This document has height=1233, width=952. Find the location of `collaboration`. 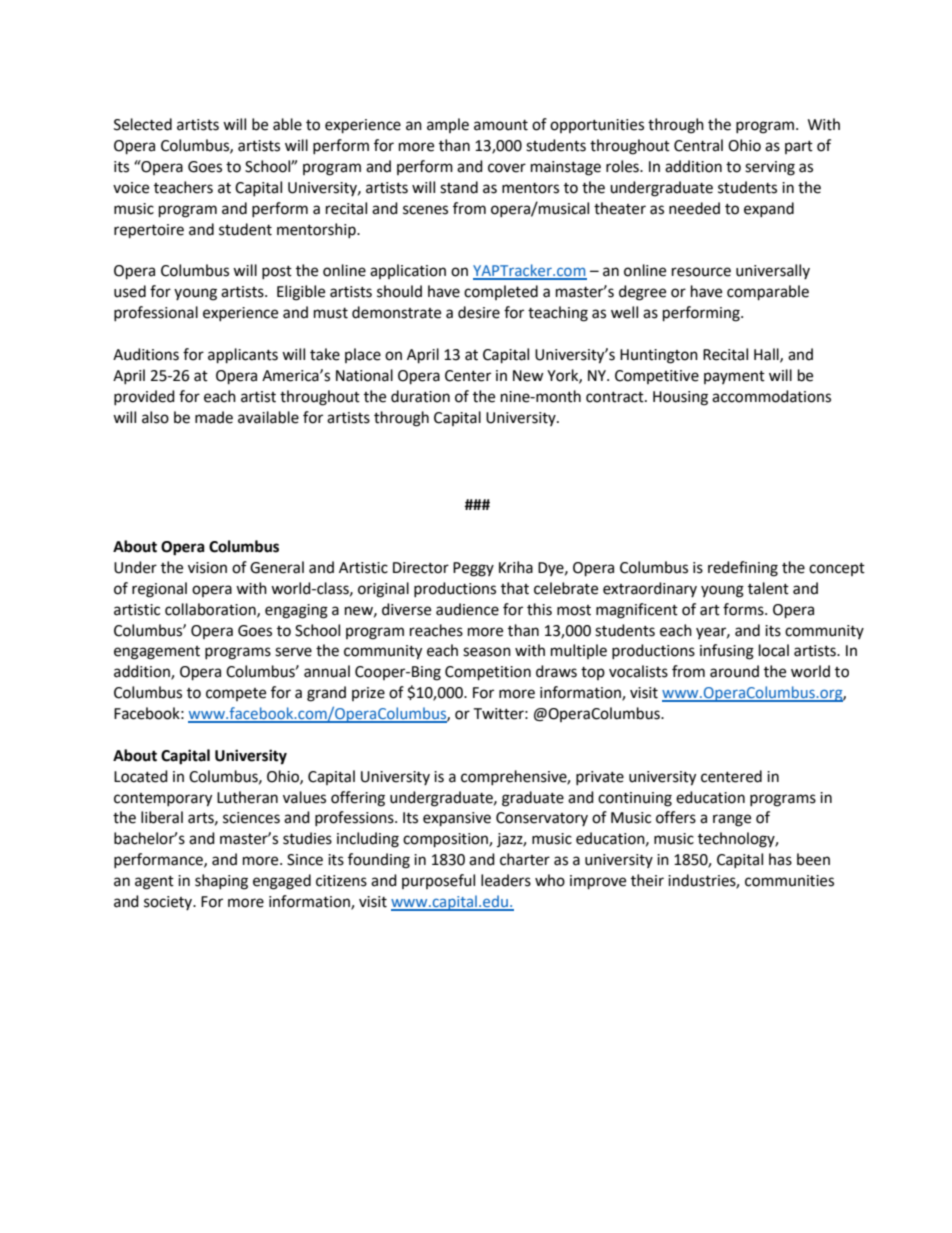

collaboration is located at coordinates (211, 610).
